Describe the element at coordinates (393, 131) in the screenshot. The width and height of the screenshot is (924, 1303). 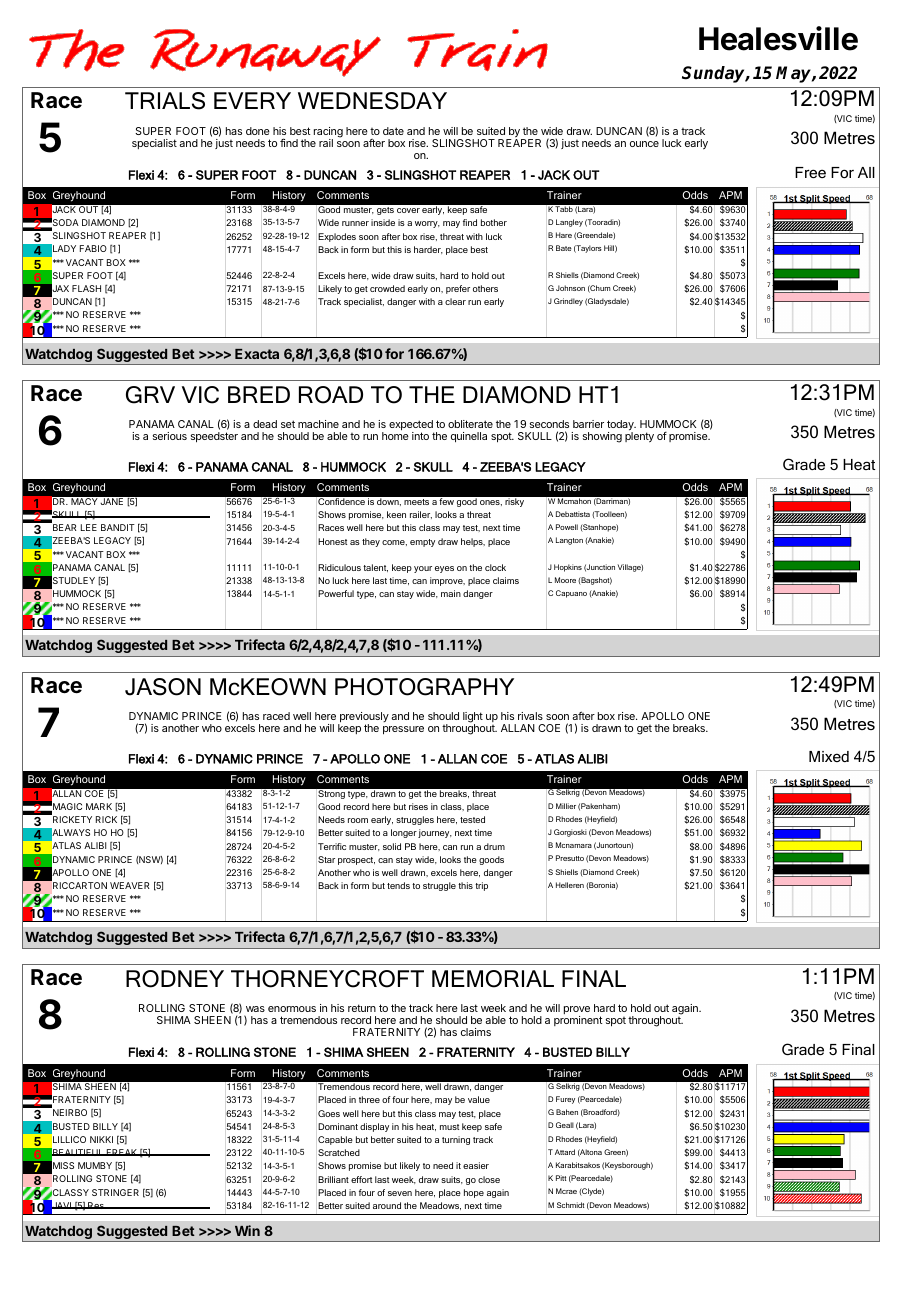
I see `date` at that location.
